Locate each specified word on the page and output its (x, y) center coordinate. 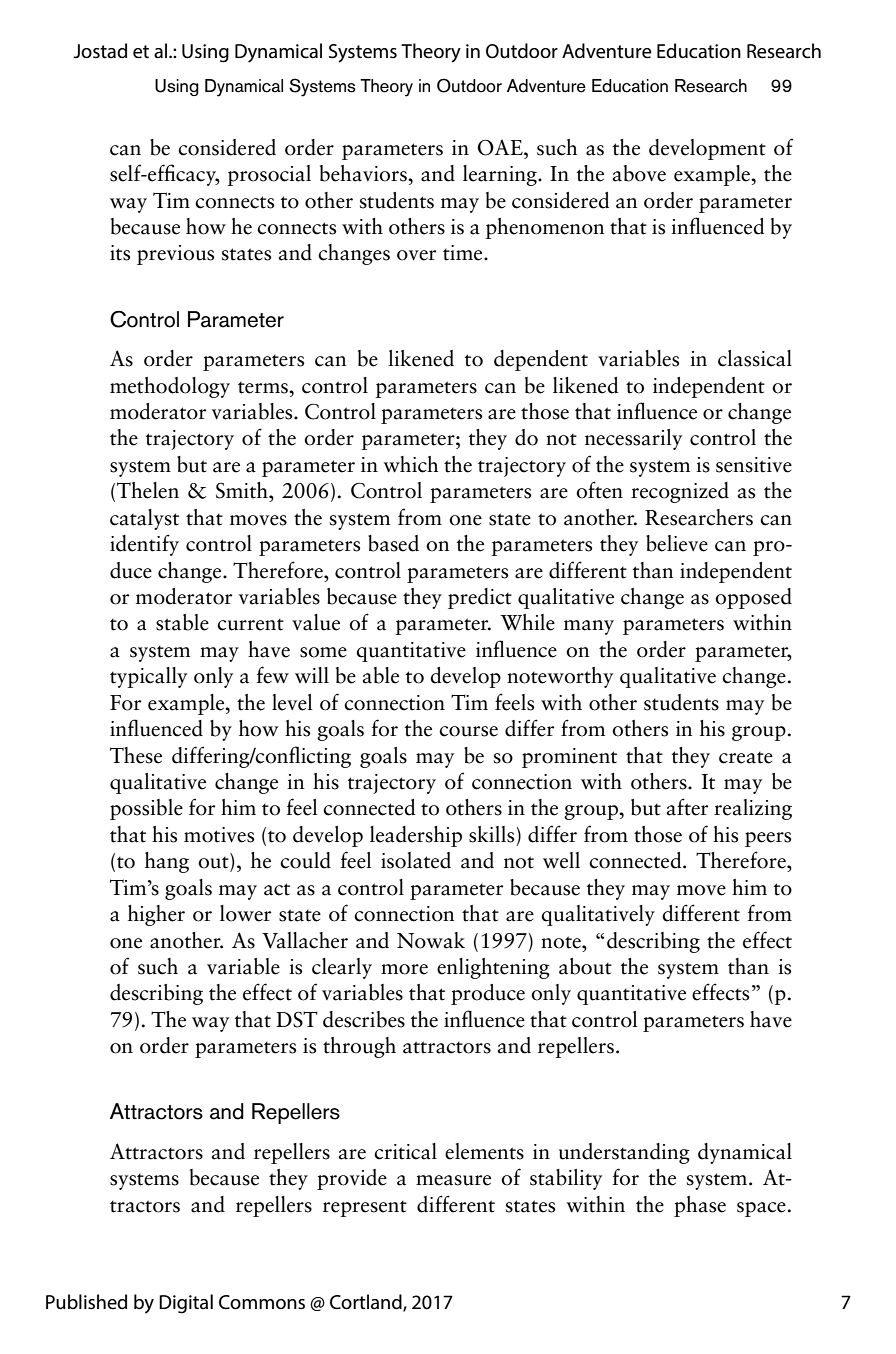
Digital (186, 1304)
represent (365, 1209)
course (468, 731)
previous (175, 255)
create (746, 758)
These (136, 755)
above (639, 173)
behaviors (364, 173)
